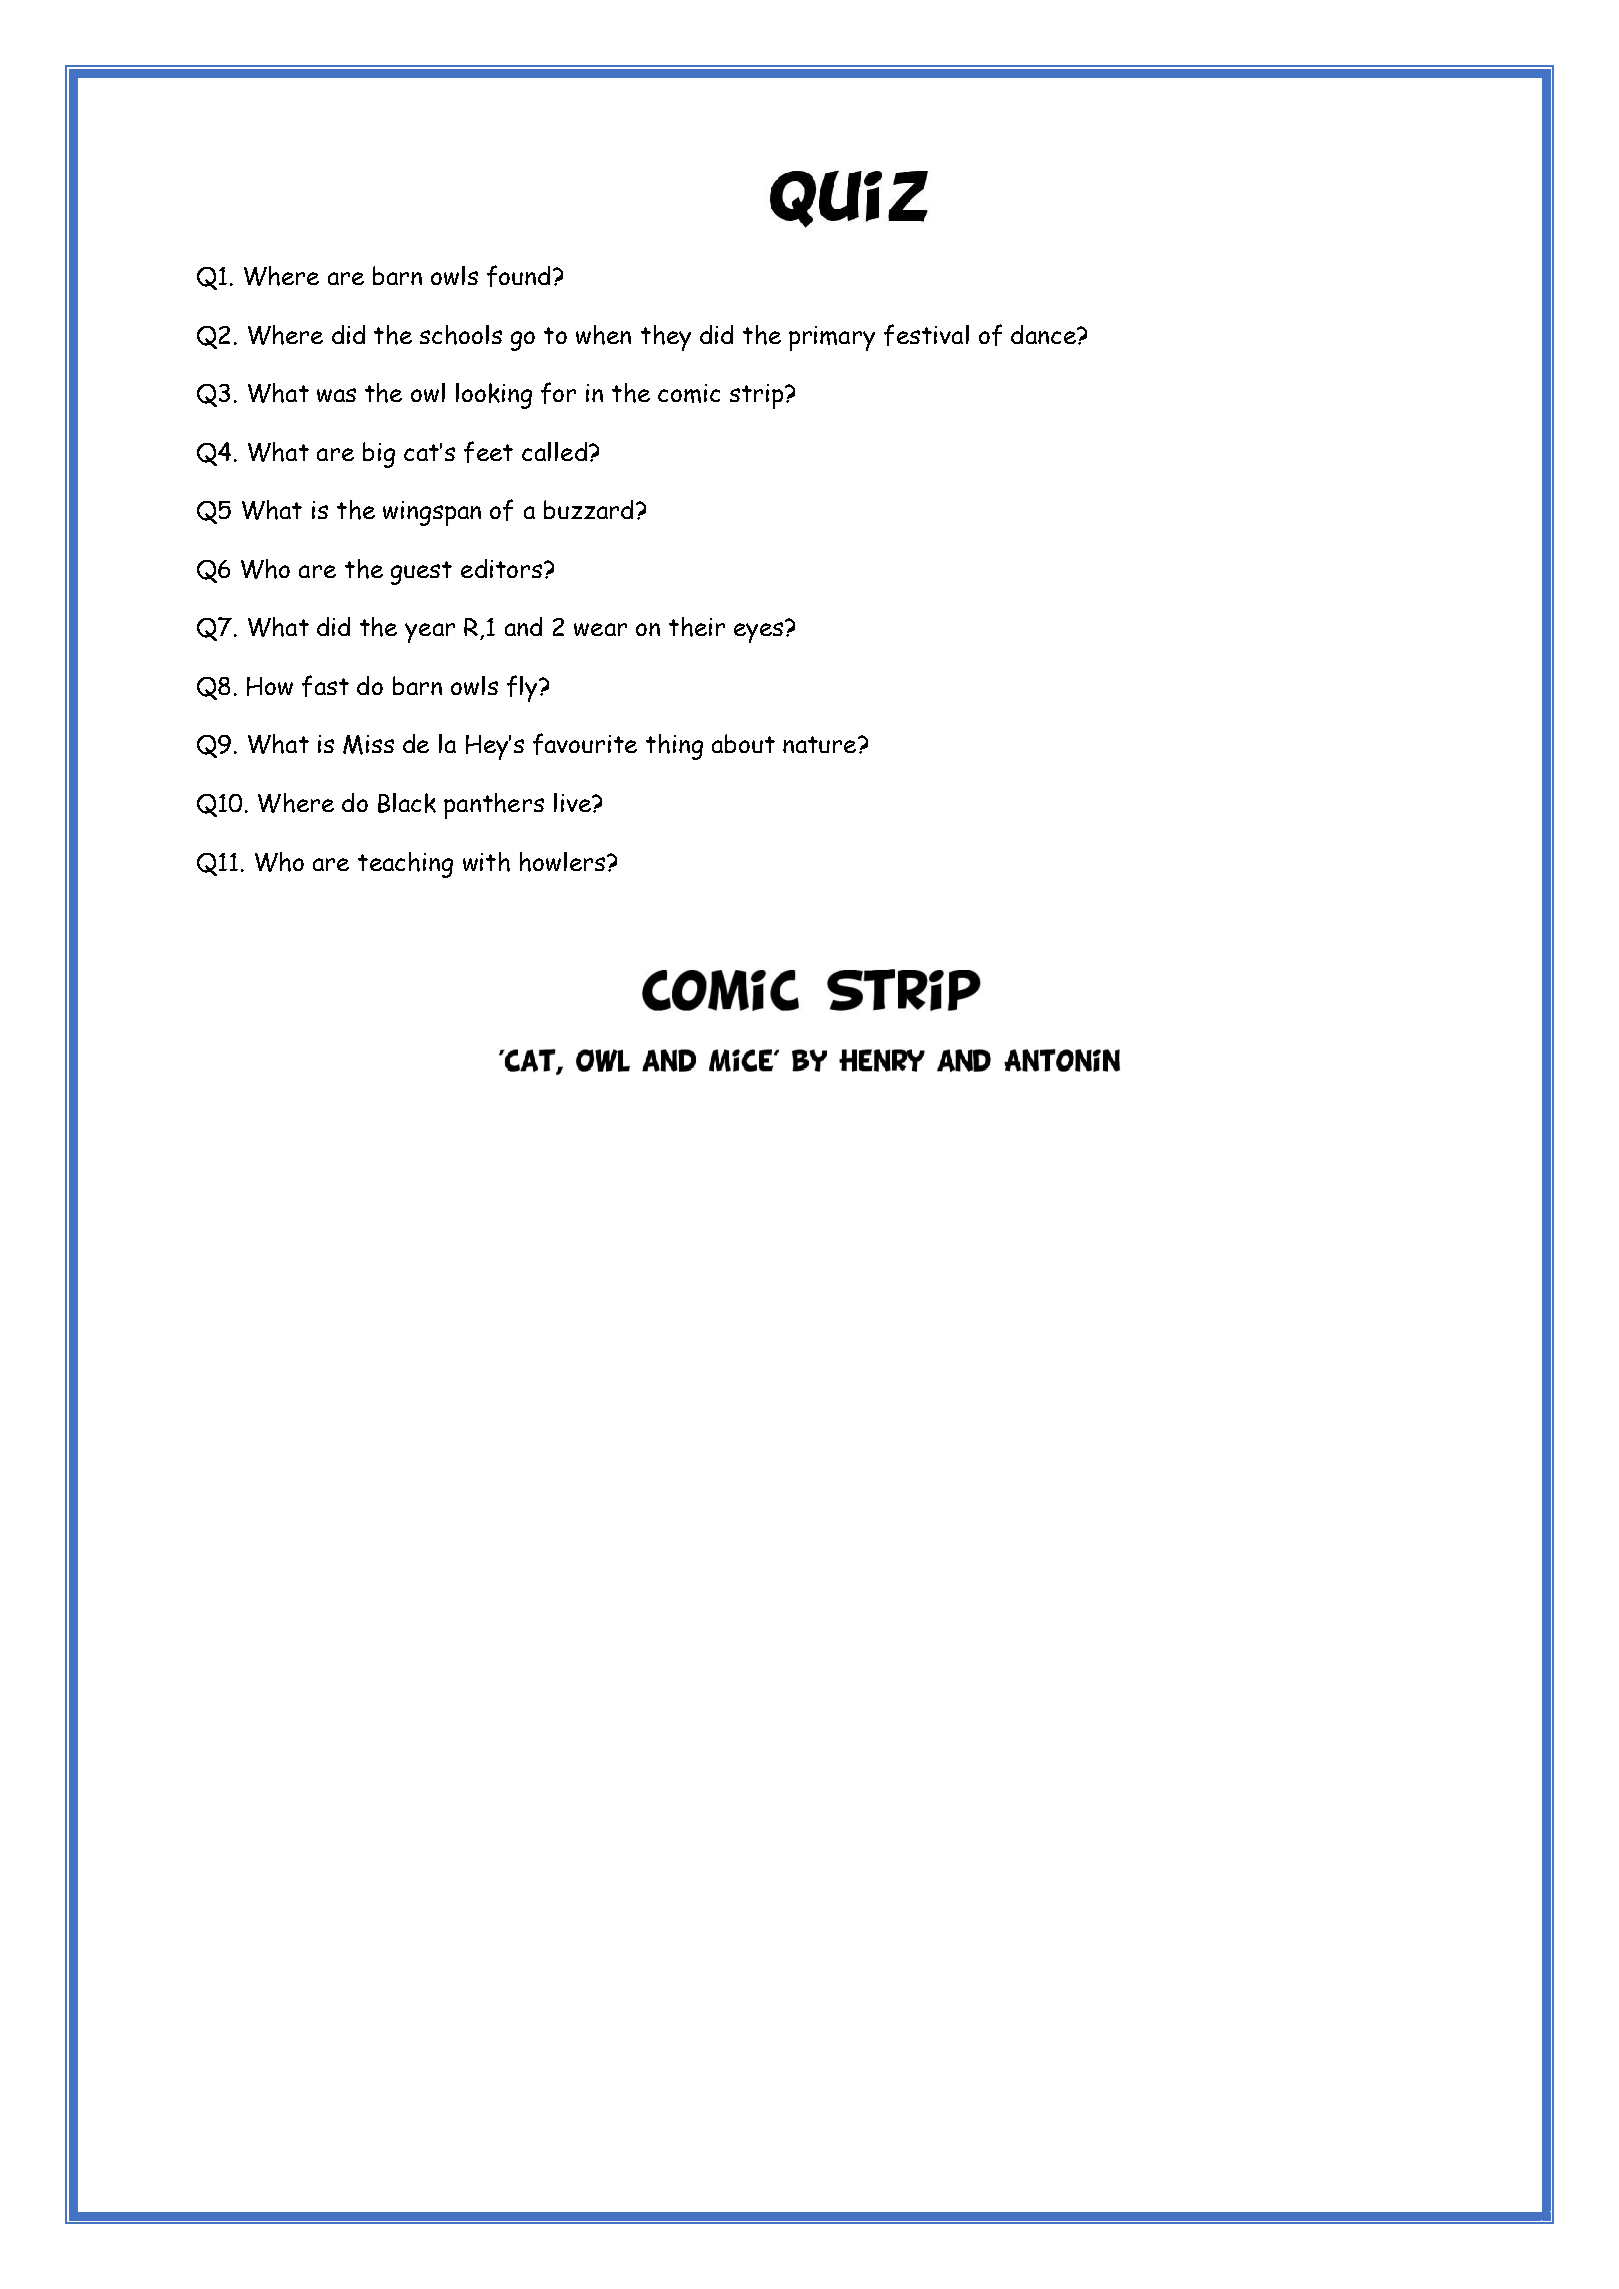 The width and height of the screenshot is (1619, 2289). Describe the element at coordinates (697, 627) in the screenshot. I see `their` at that location.
